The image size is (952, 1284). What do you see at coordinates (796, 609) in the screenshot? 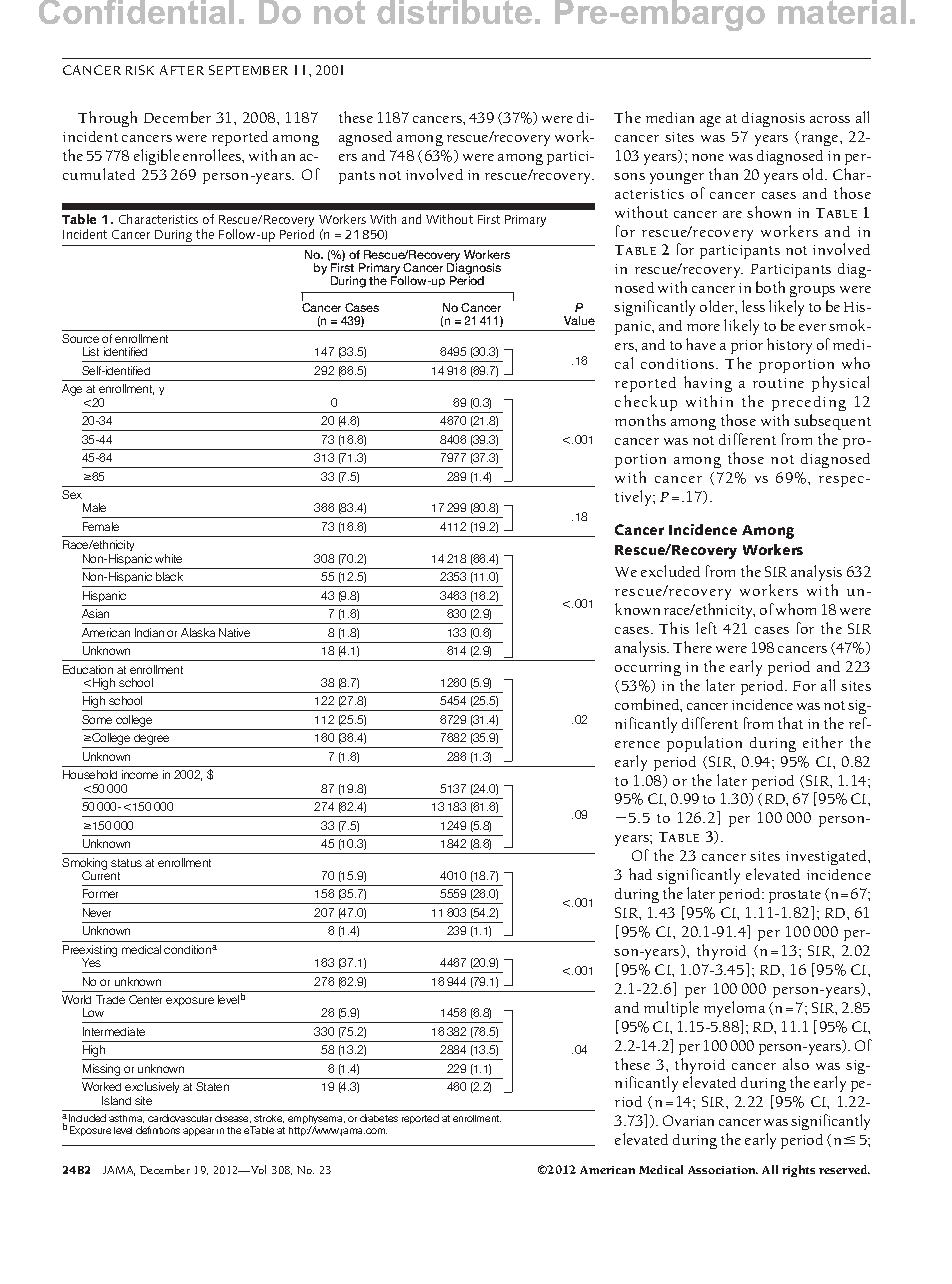
I see `whom` at bounding box center [796, 609].
